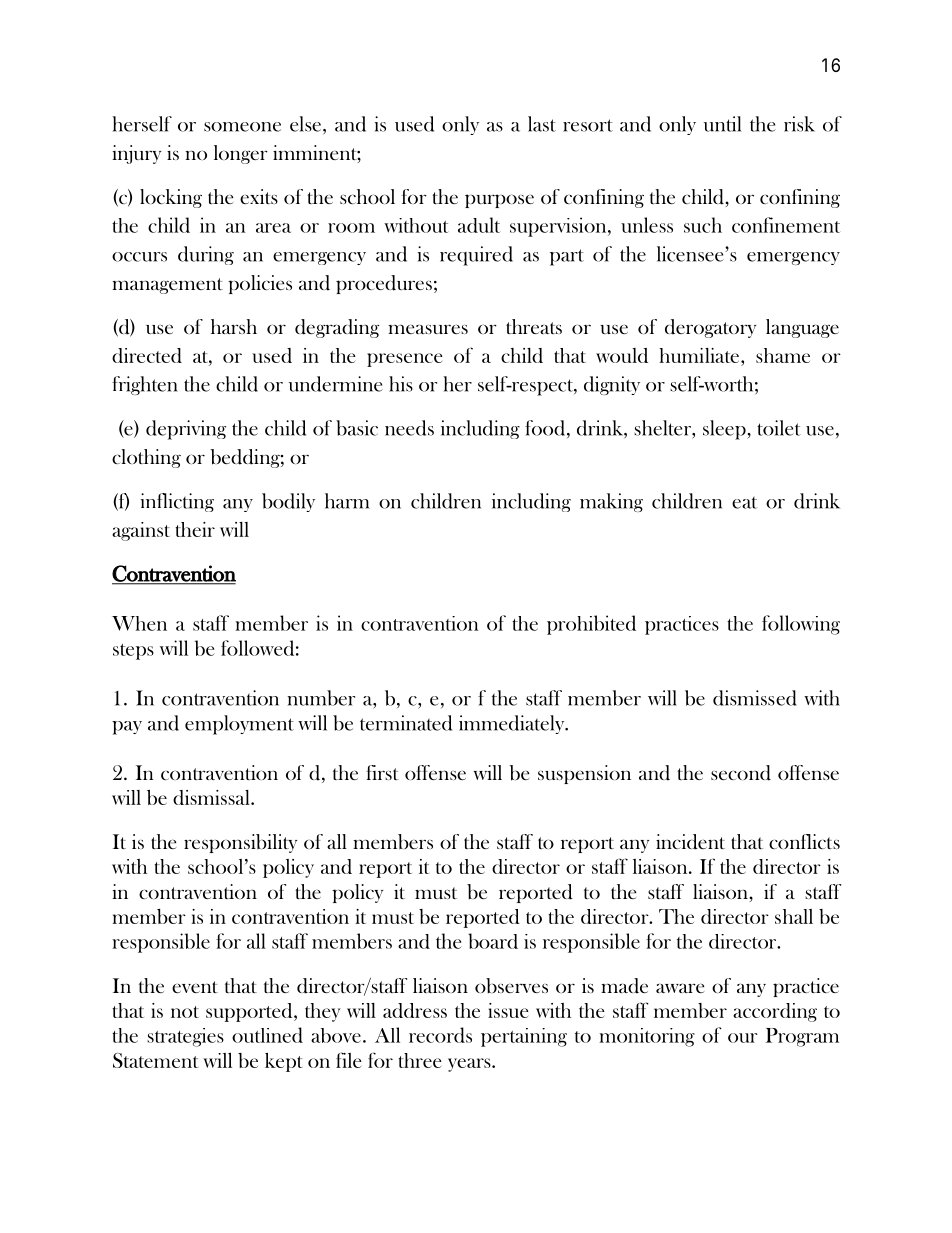 The image size is (952, 1233). What do you see at coordinates (499, 201) in the page?
I see `purpose` at bounding box center [499, 201].
